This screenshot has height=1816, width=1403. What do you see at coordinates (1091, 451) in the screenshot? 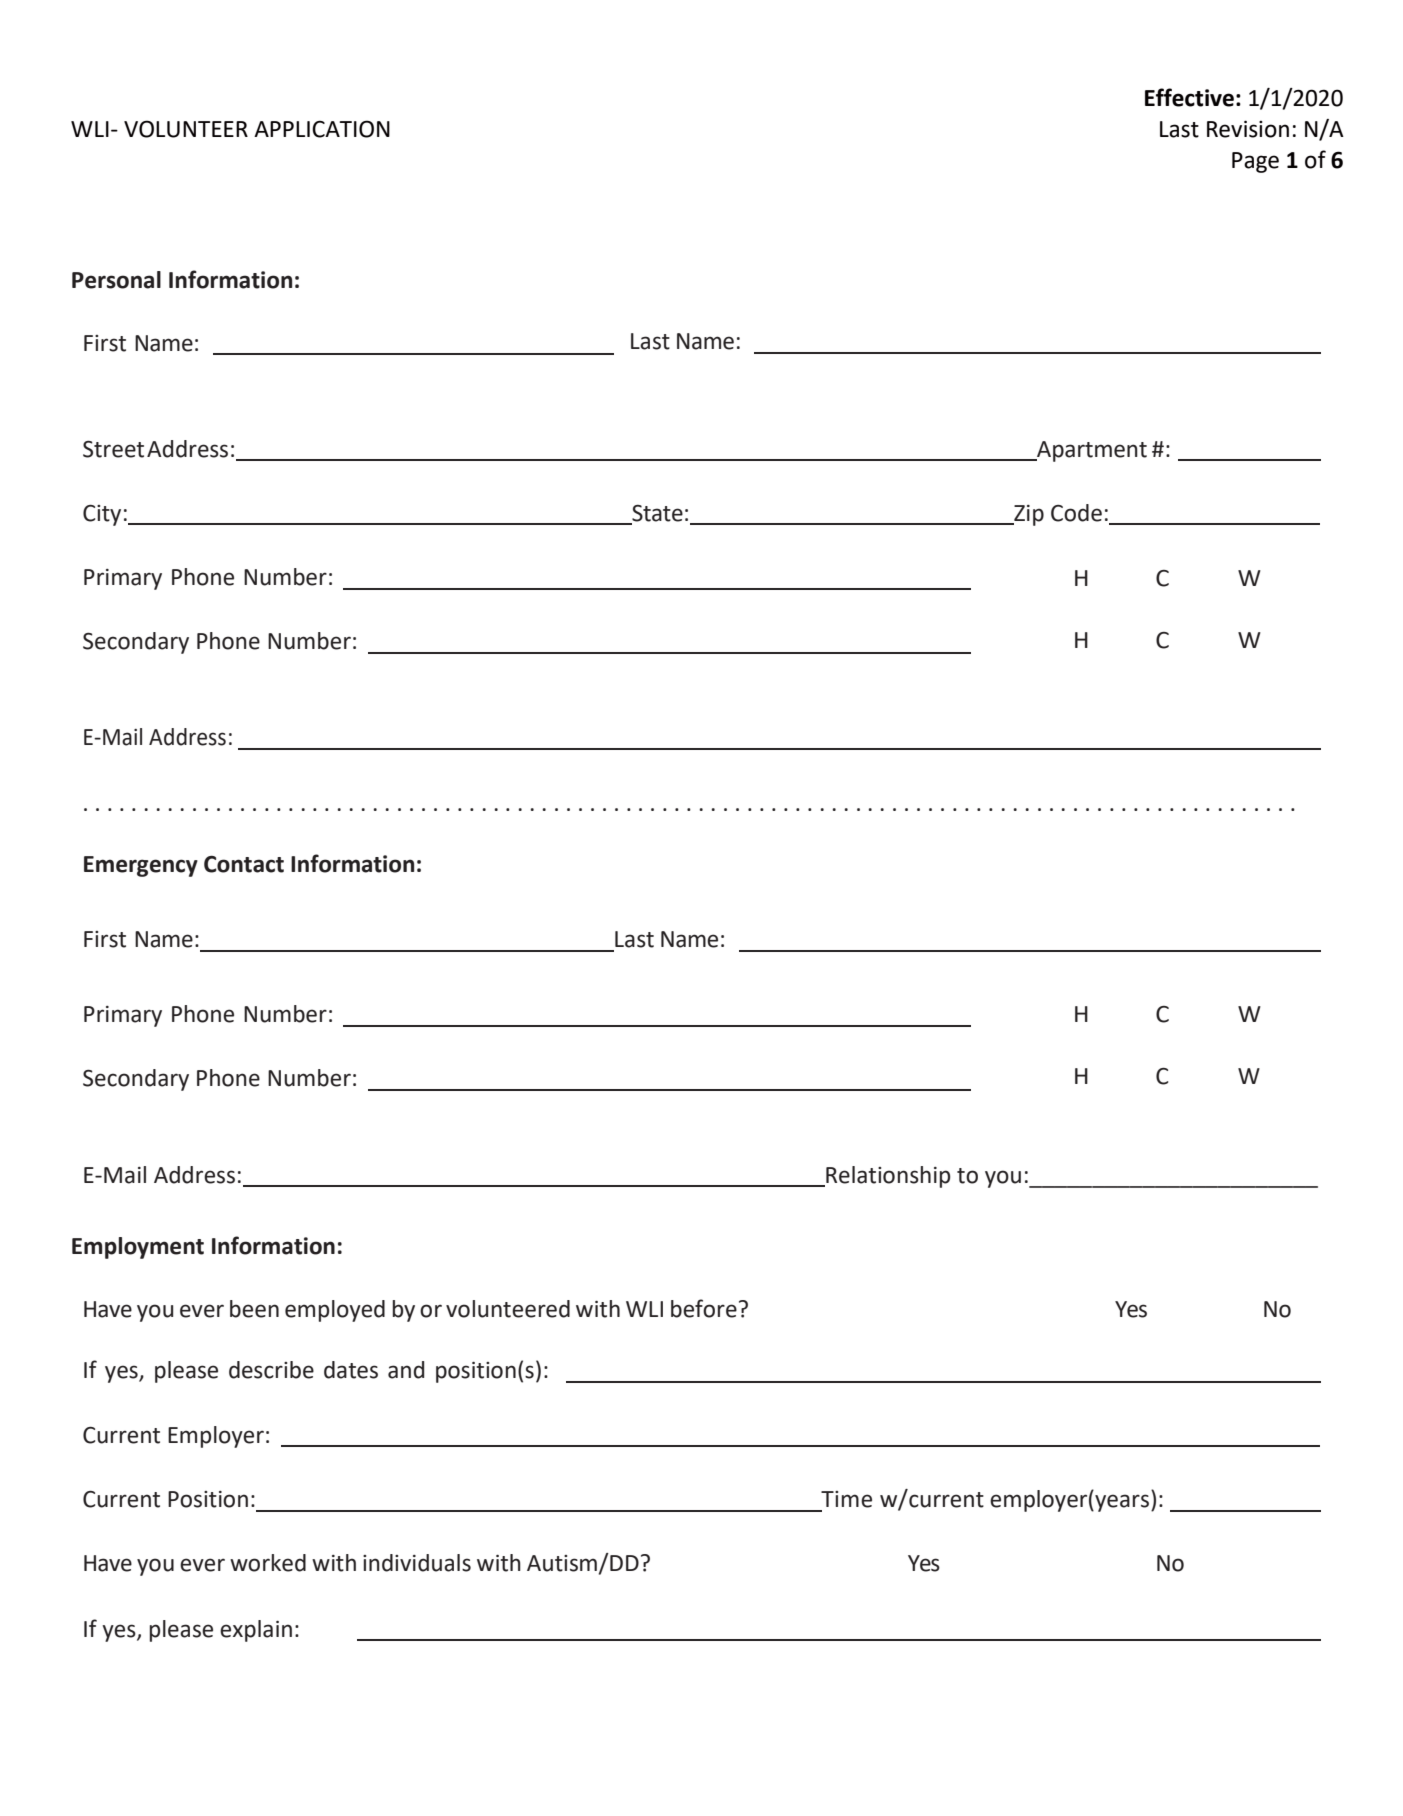
I see `Apartment` at bounding box center [1091, 451].
